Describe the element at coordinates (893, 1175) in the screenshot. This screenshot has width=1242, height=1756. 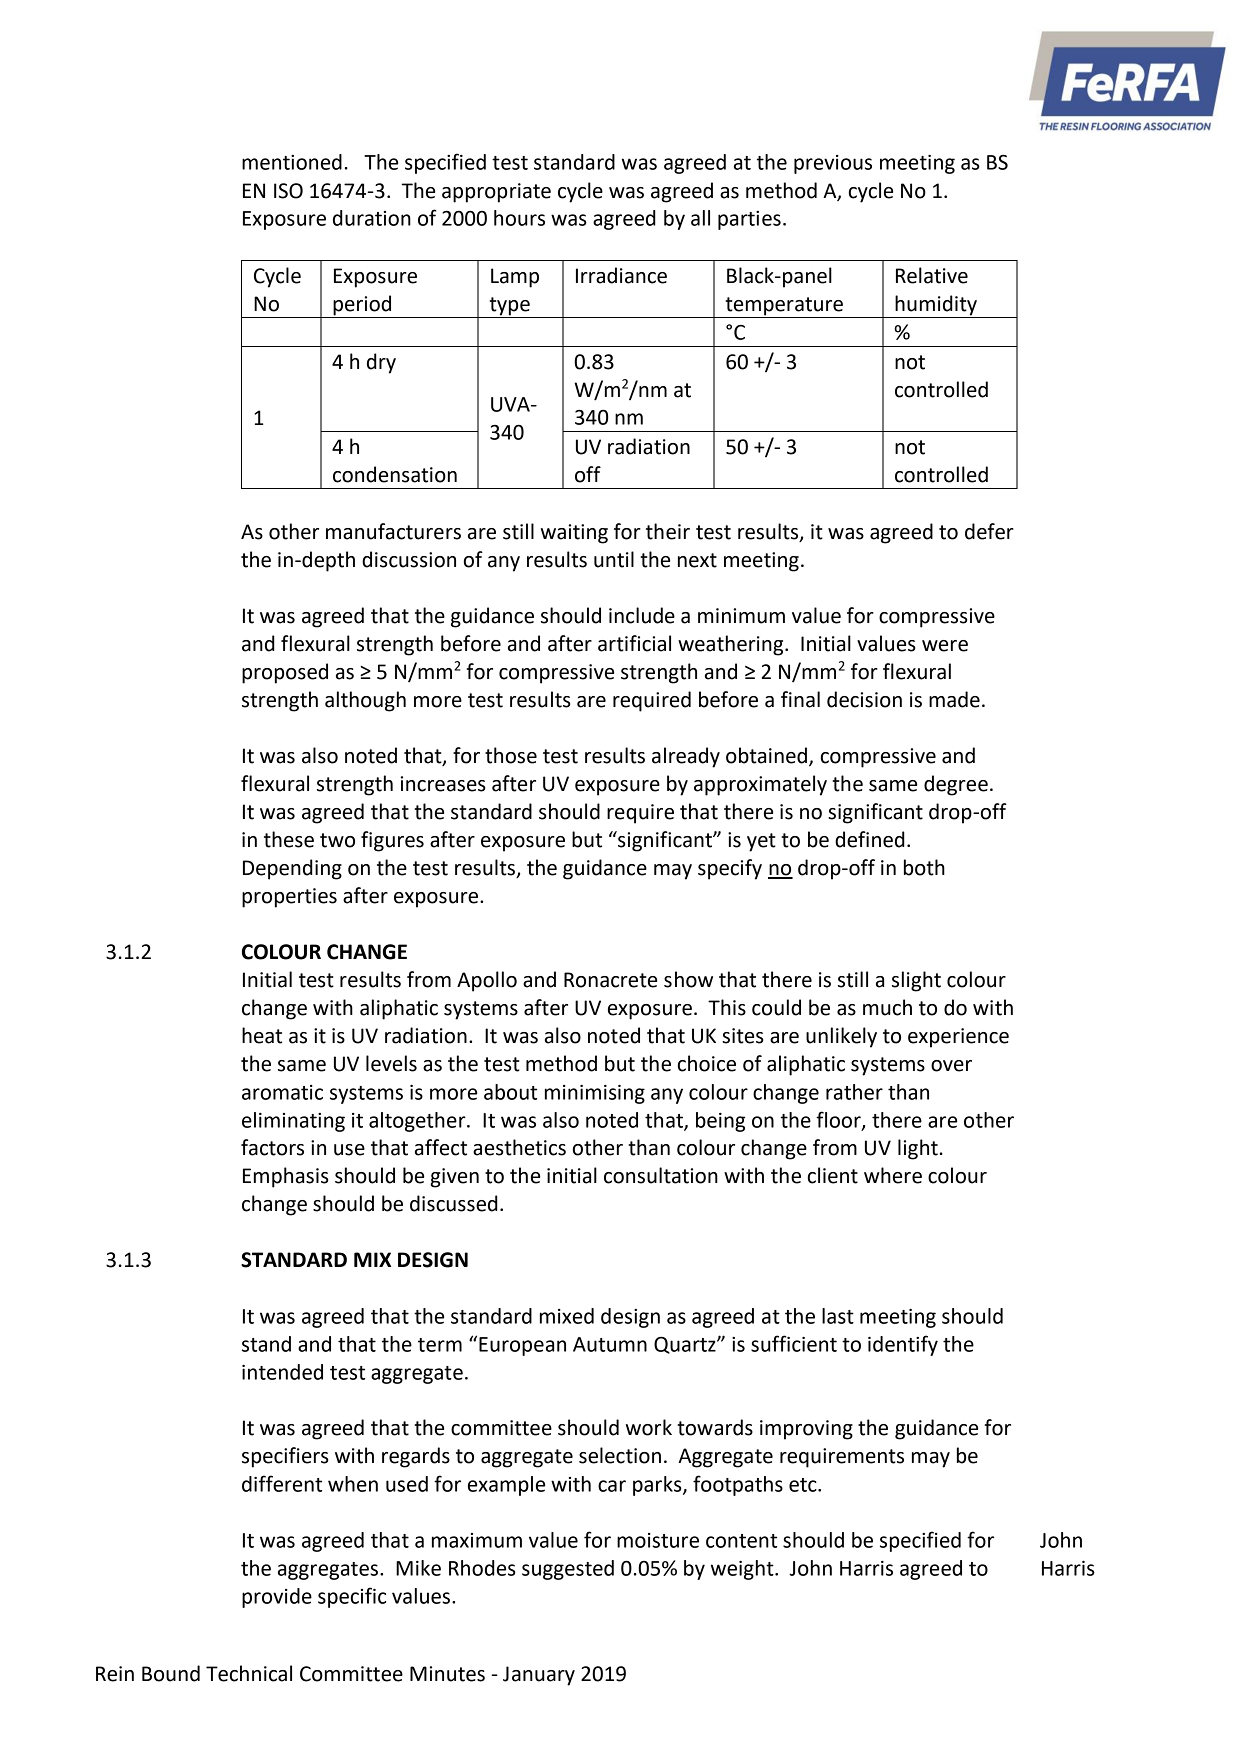
I see `where` at that location.
